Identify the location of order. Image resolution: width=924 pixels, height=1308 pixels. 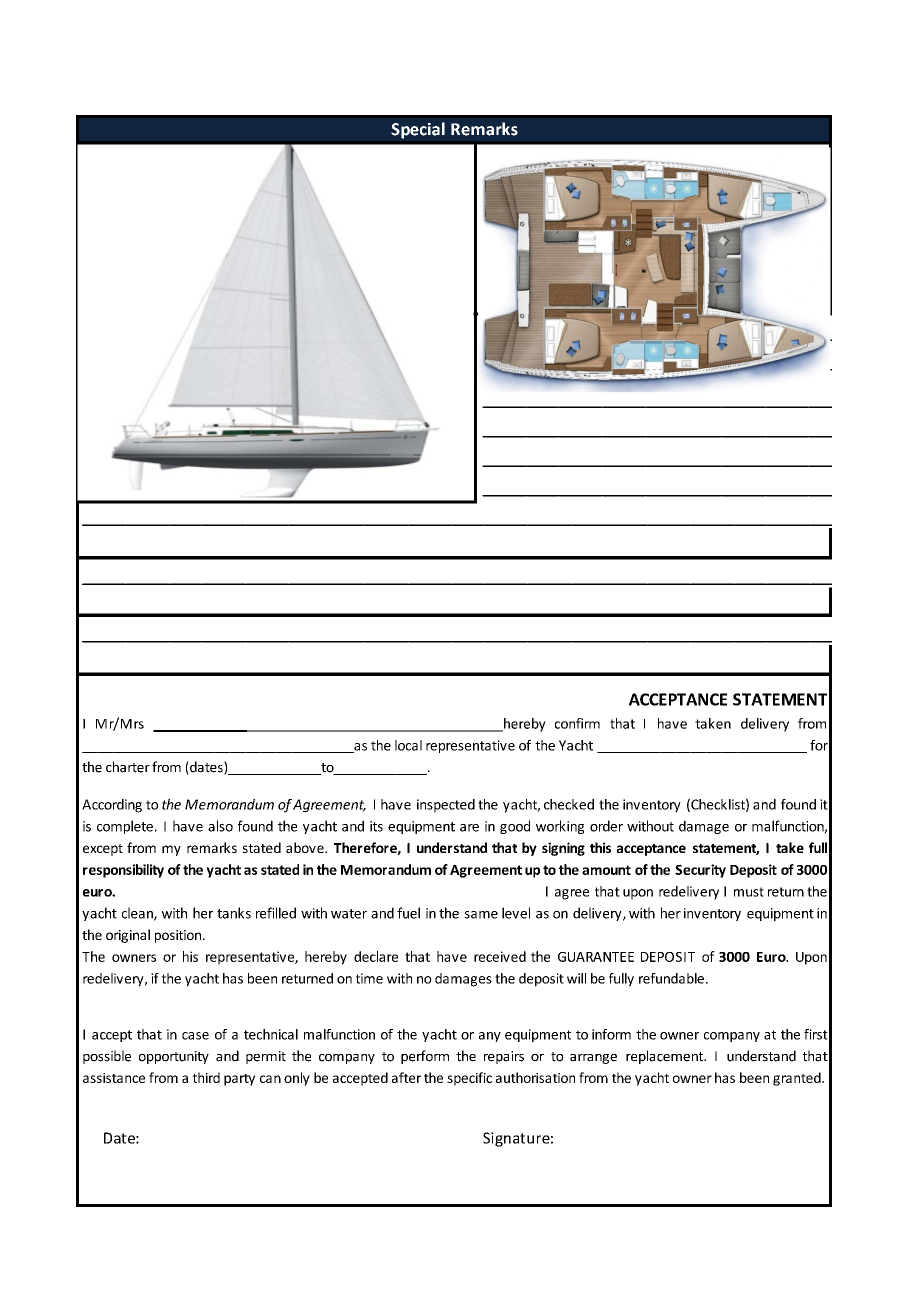
(606, 826).
